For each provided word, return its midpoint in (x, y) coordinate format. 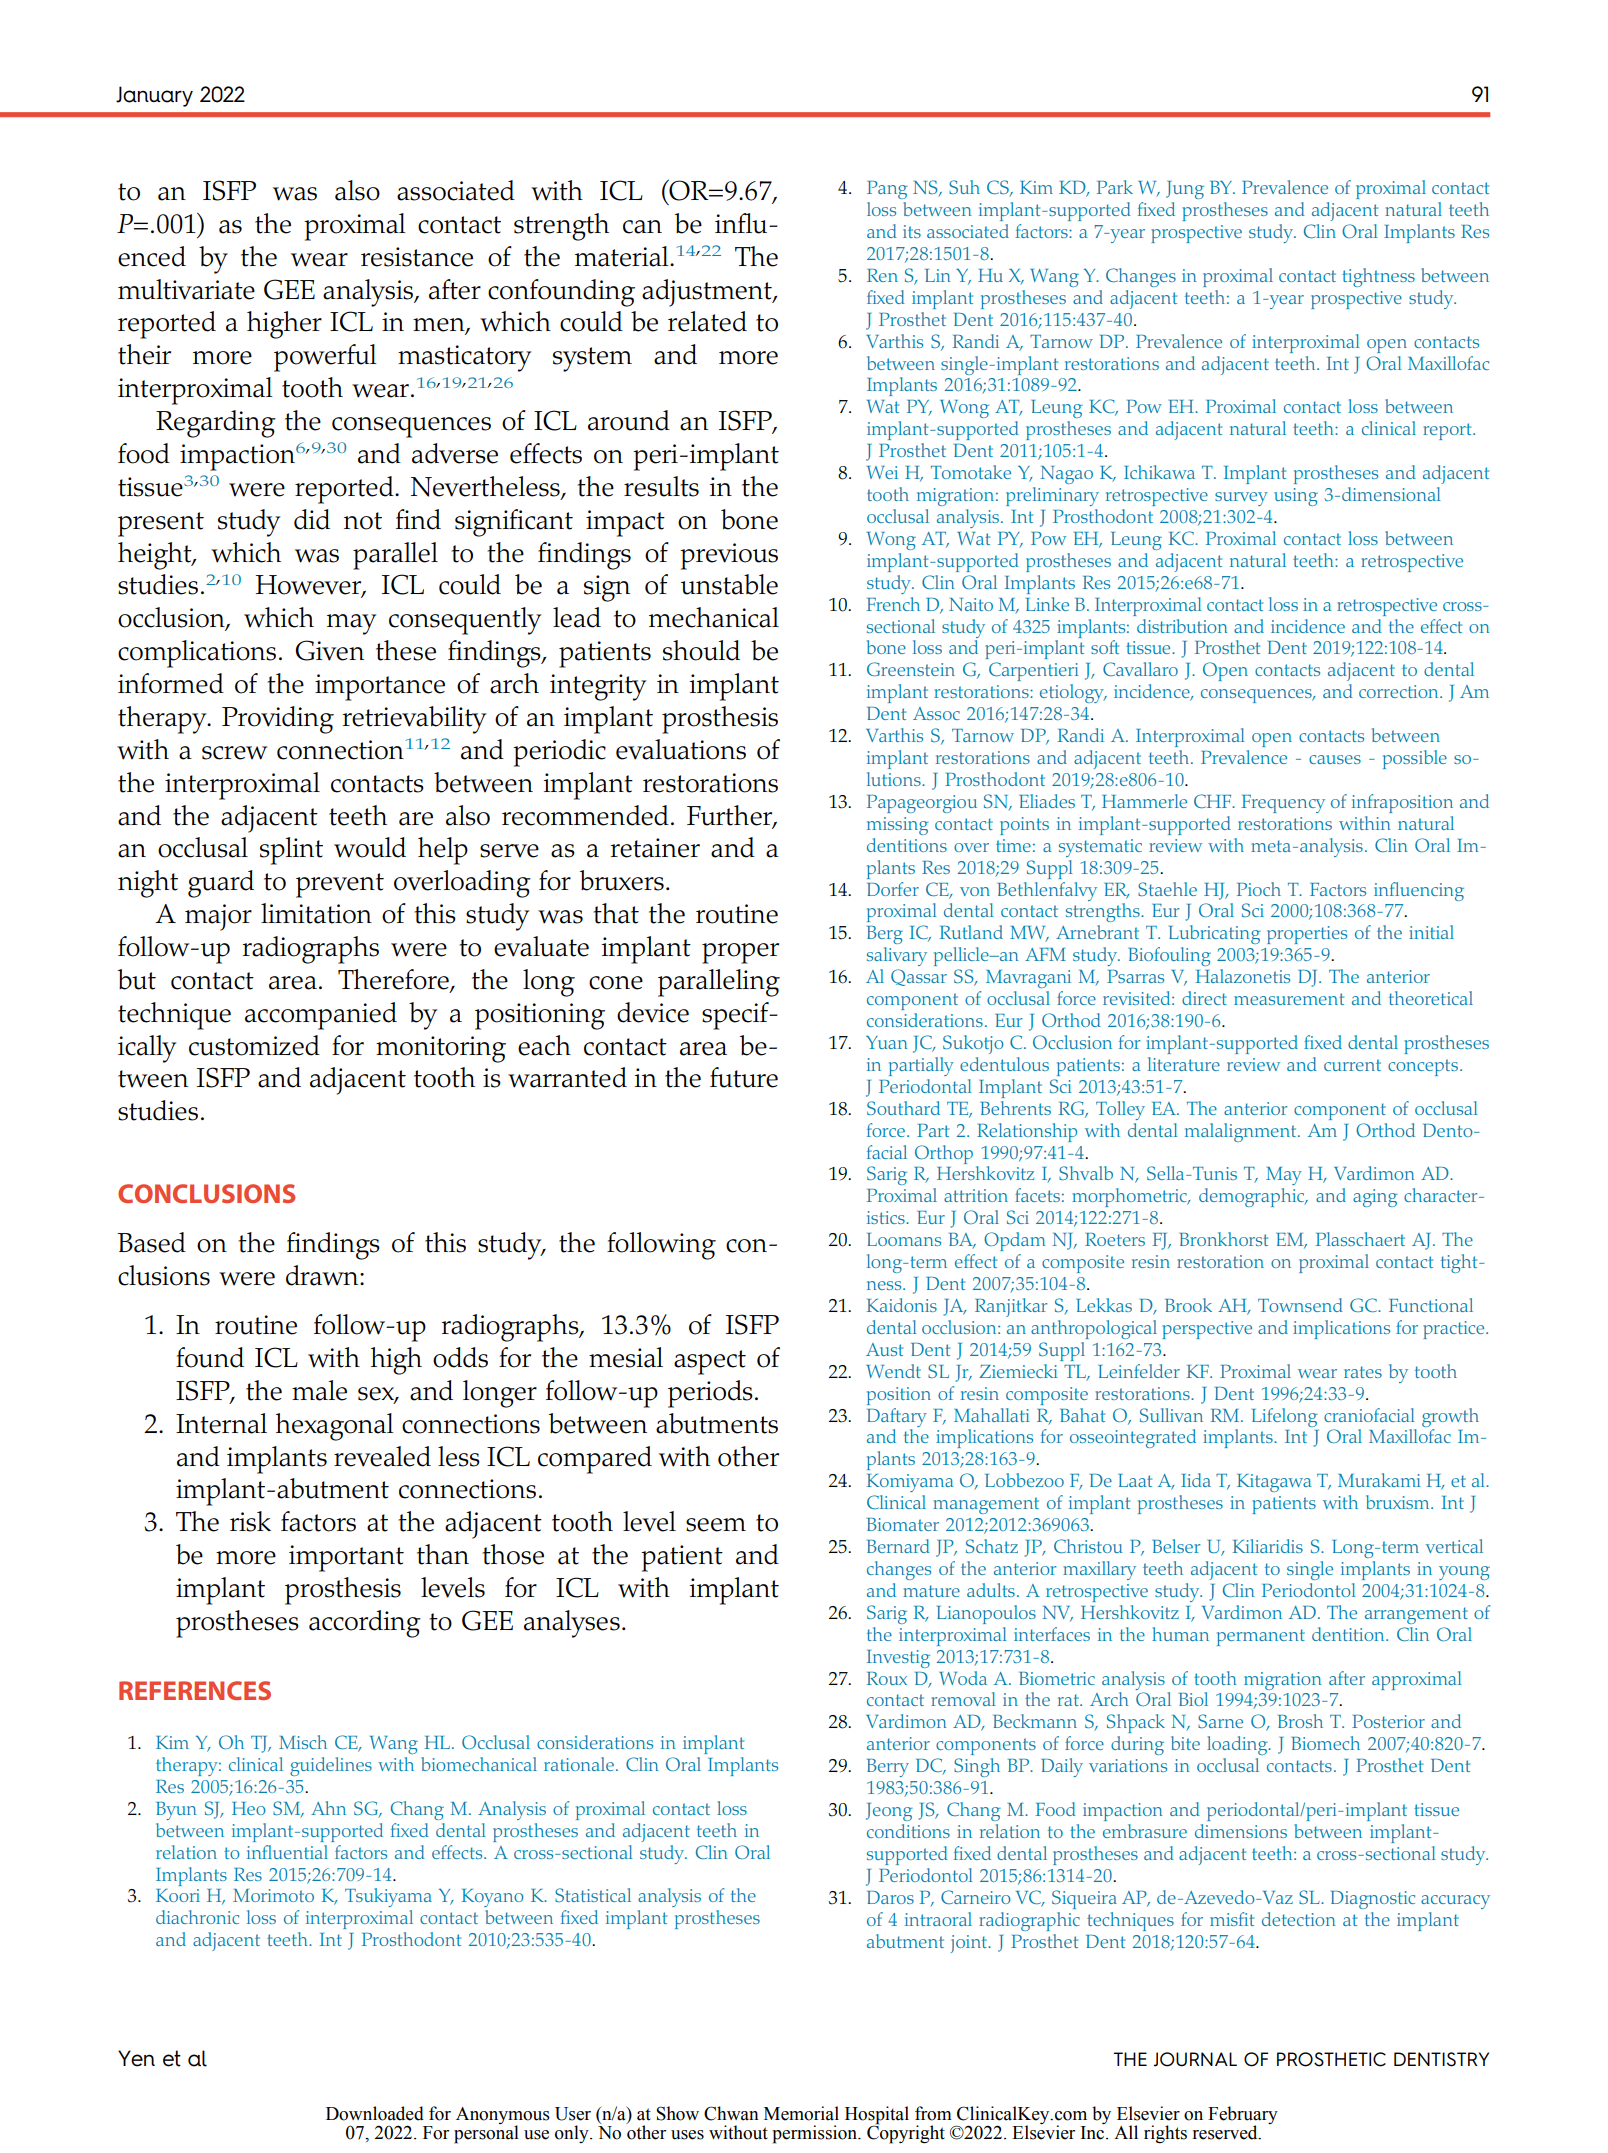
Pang (887, 190)
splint (291, 851)
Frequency (1283, 804)
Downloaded (375, 2113)
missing (898, 826)
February (1243, 2116)
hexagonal (335, 1427)
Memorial (801, 2113)
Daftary (897, 1417)
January (154, 96)
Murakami (1379, 1480)
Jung (1185, 190)
